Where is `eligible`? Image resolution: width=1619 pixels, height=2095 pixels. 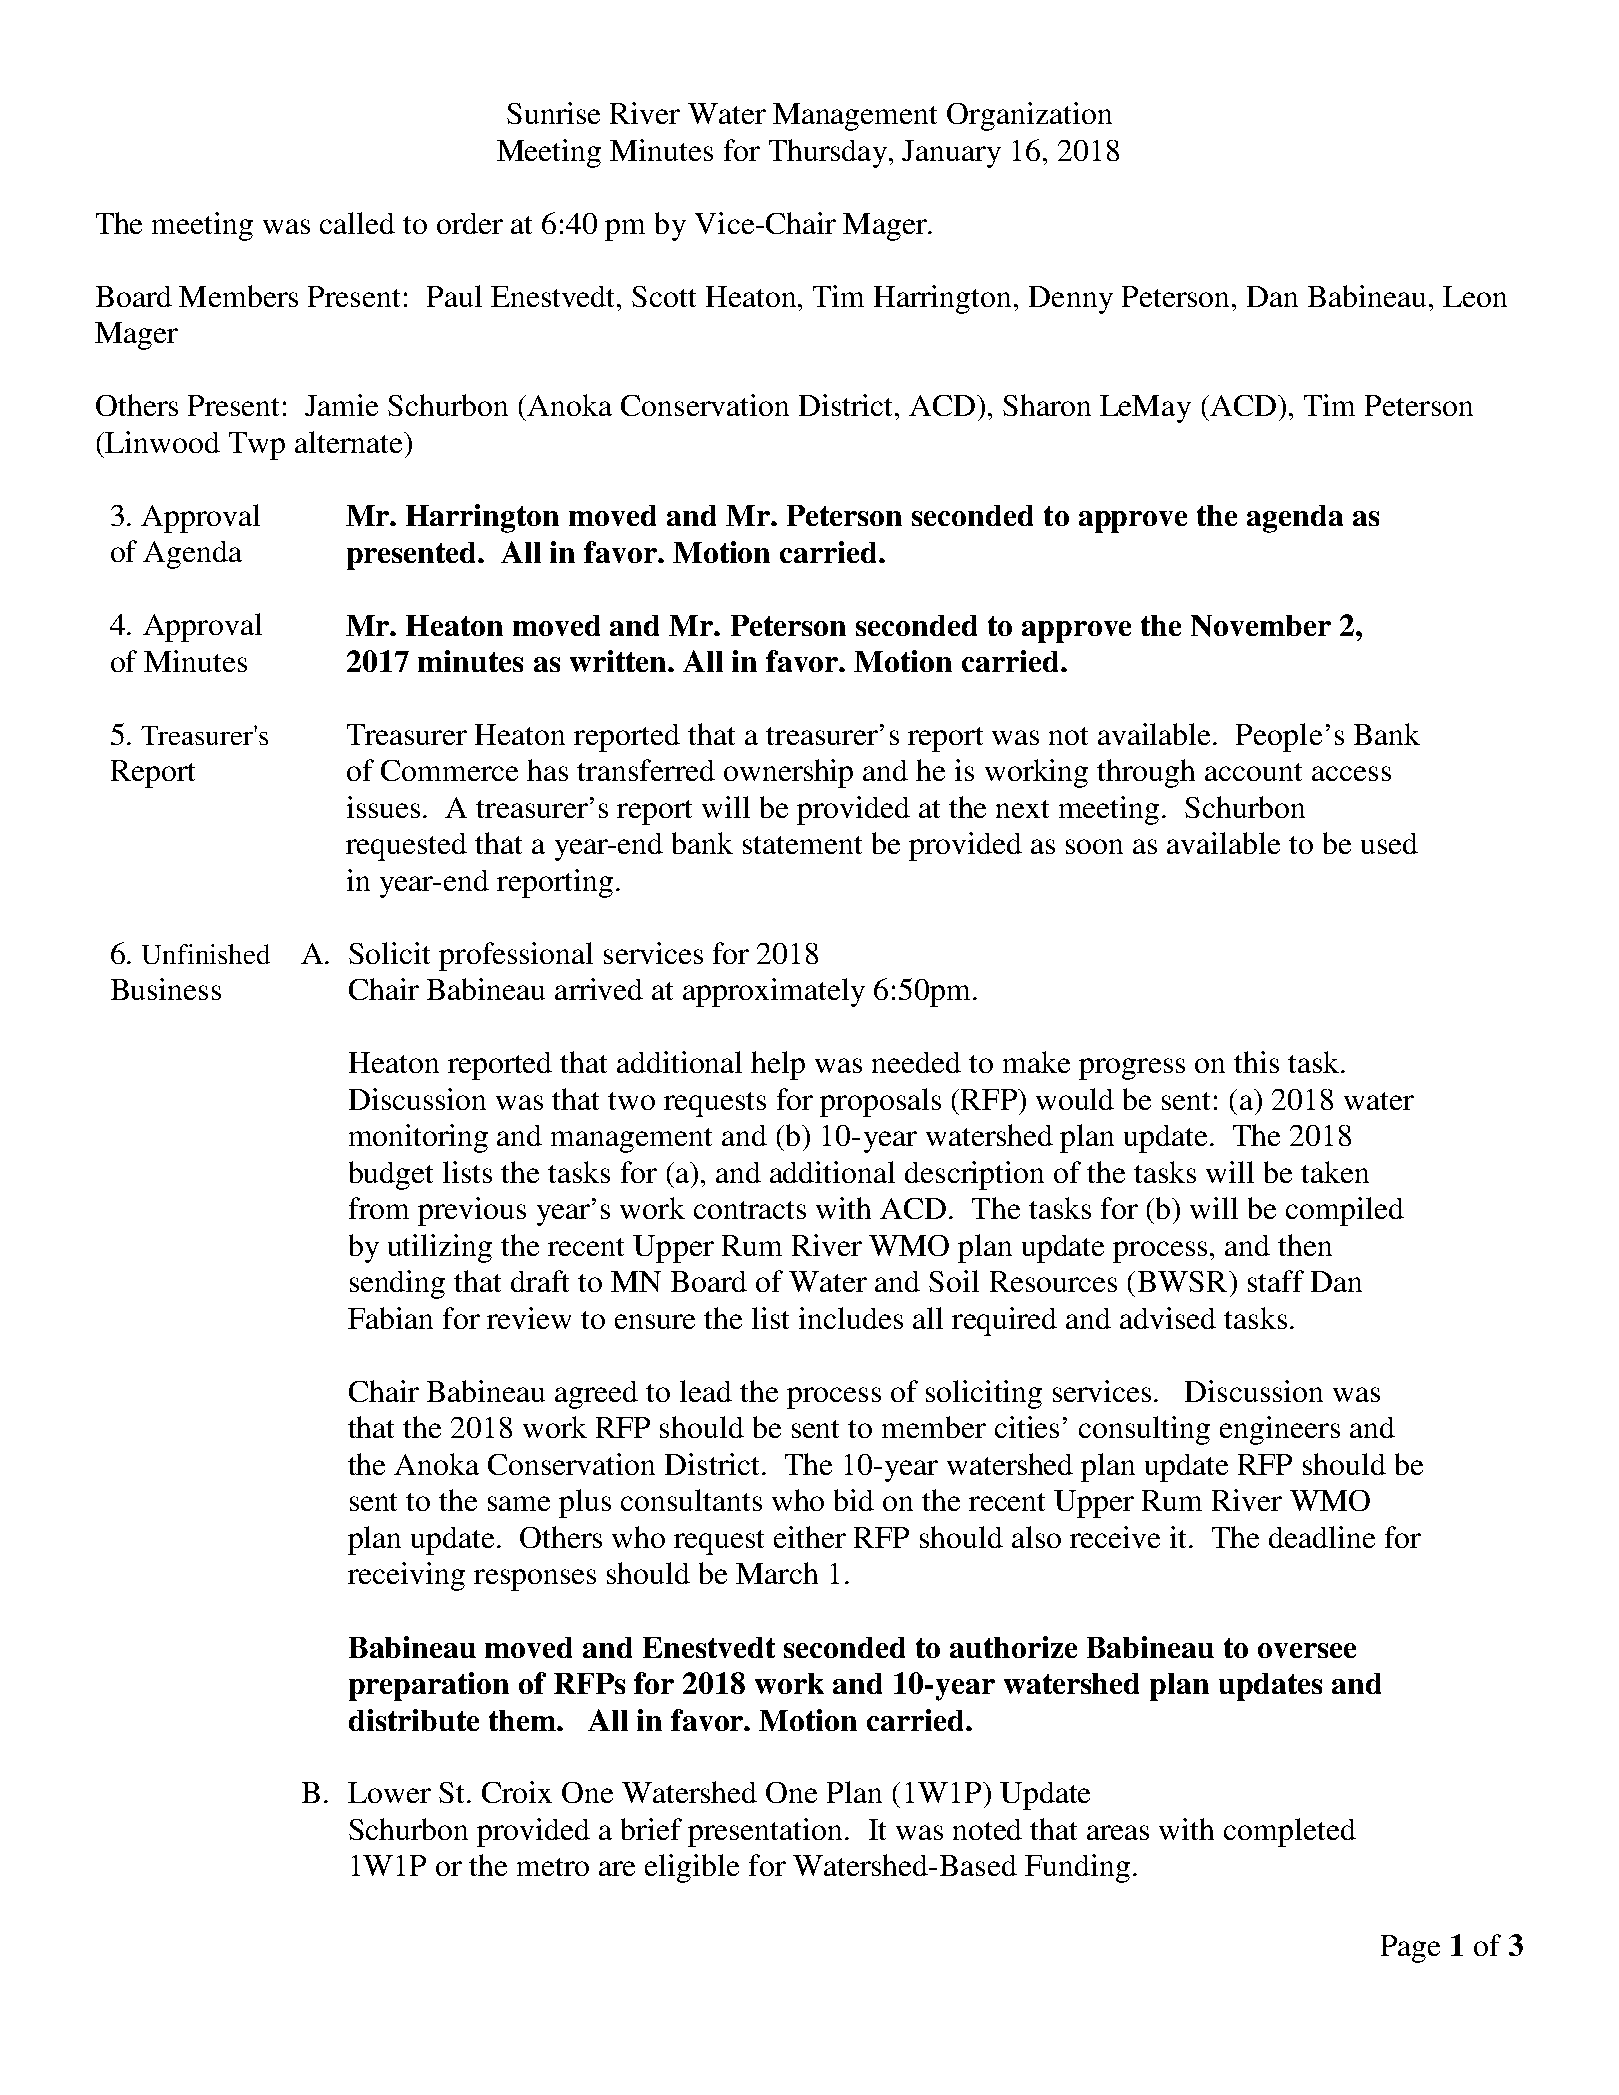
eligible is located at coordinates (692, 1868).
